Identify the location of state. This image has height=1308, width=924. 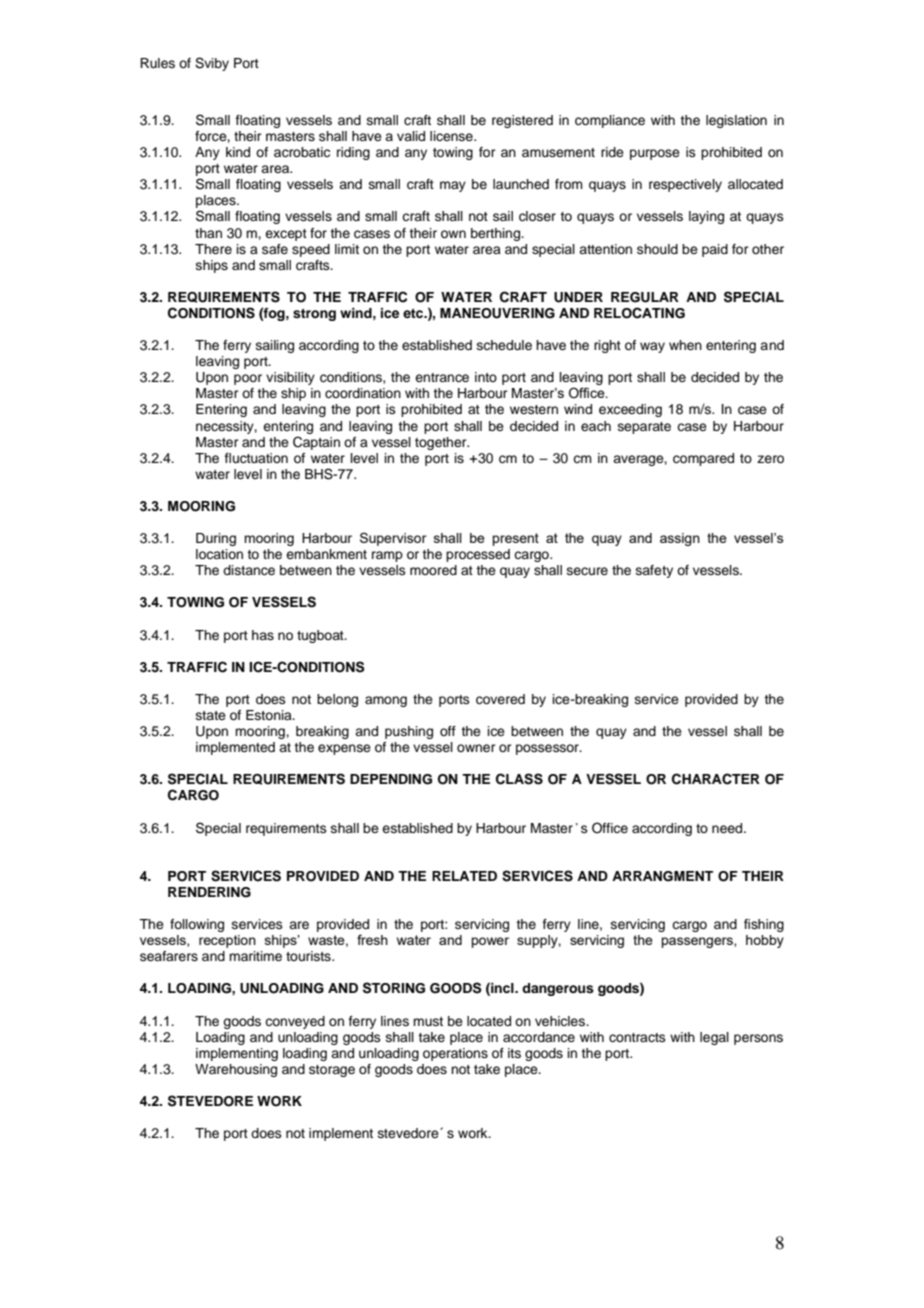
(211, 715).
